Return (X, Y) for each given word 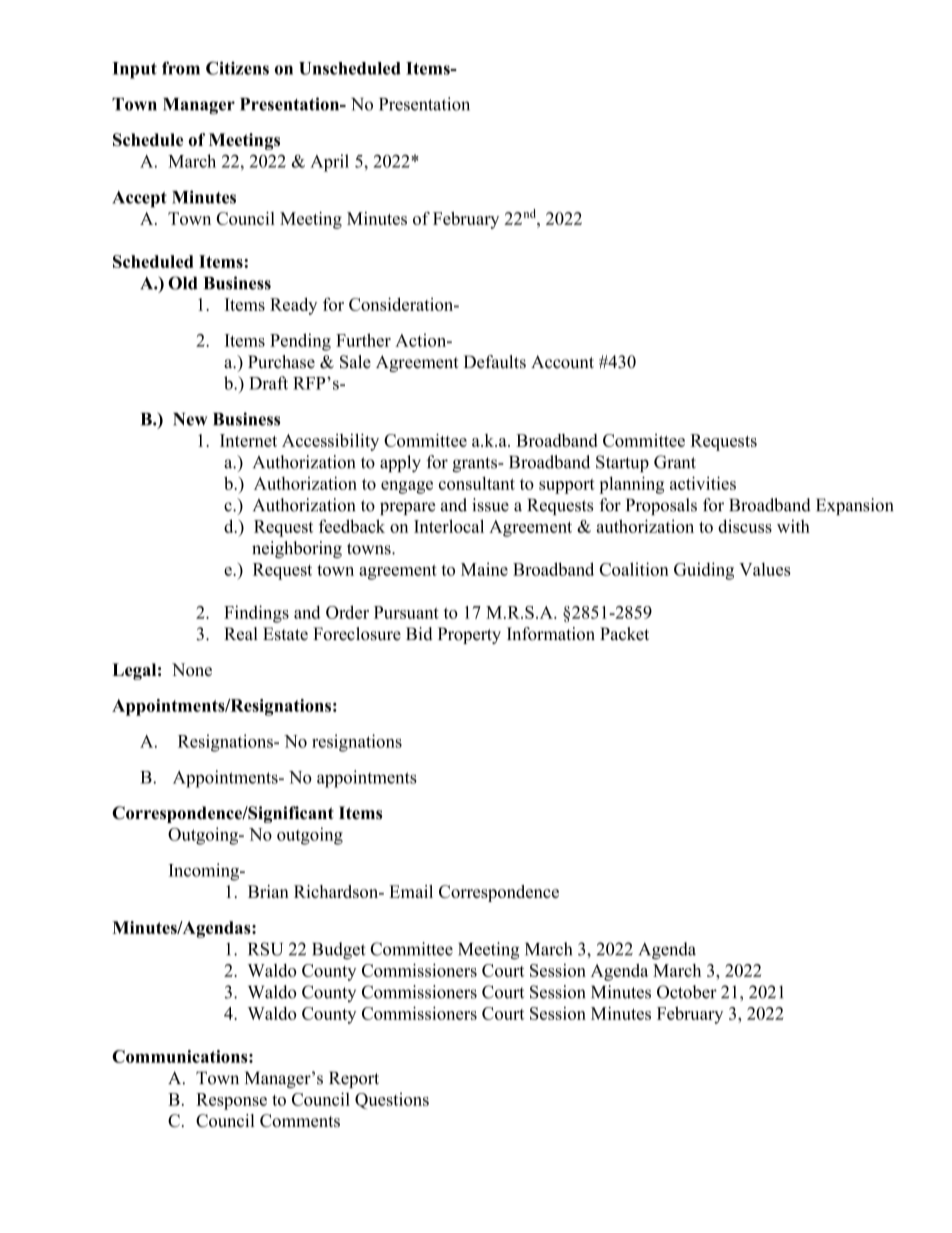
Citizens (237, 68)
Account (562, 362)
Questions (392, 1100)
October (687, 992)
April (329, 163)
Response (231, 1101)
